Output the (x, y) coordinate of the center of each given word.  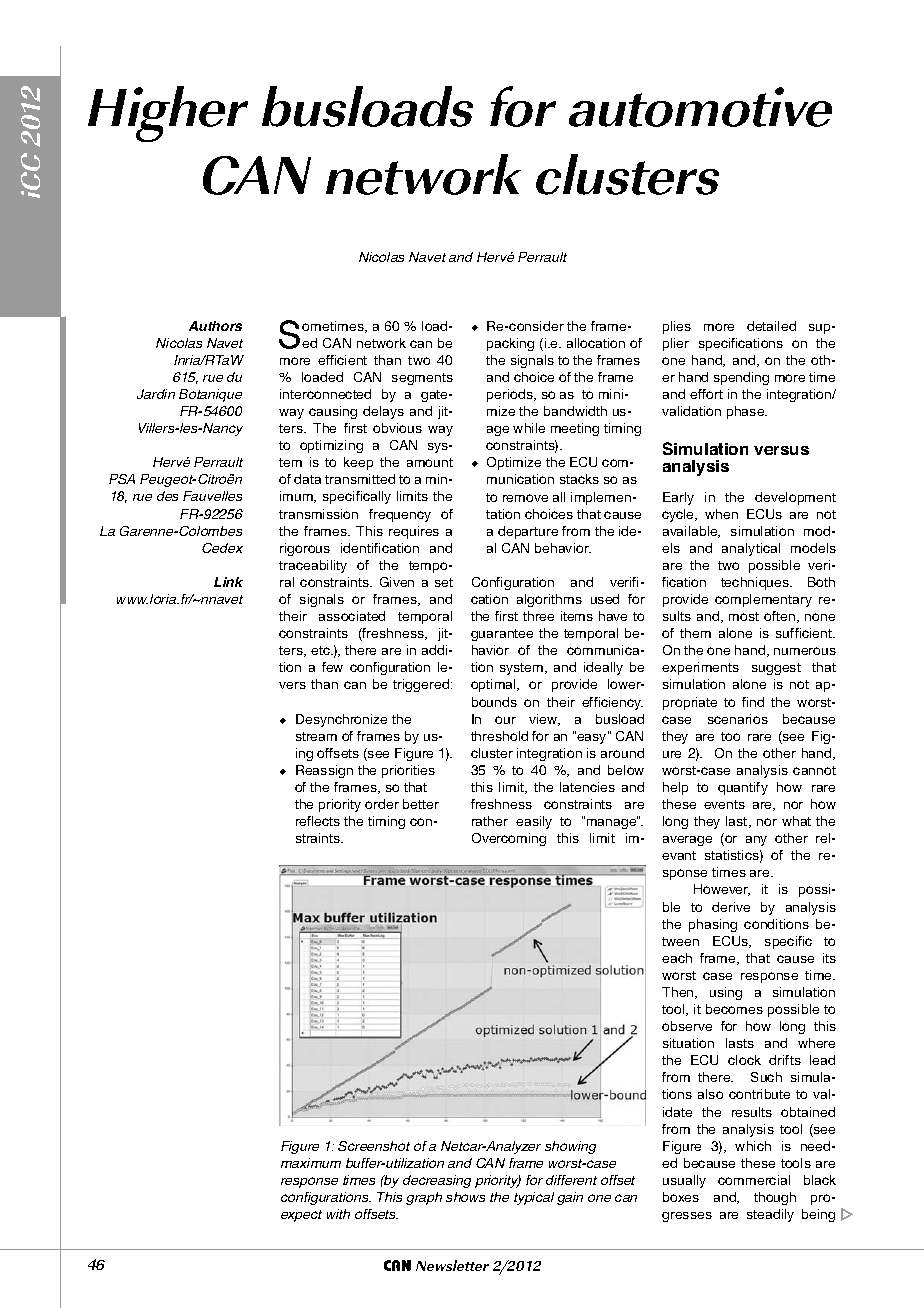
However (722, 890)
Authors (215, 326)
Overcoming (509, 839)
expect (301, 1216)
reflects (318, 821)
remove (525, 498)
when (721, 514)
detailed (771, 326)
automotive (700, 107)
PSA (122, 479)
